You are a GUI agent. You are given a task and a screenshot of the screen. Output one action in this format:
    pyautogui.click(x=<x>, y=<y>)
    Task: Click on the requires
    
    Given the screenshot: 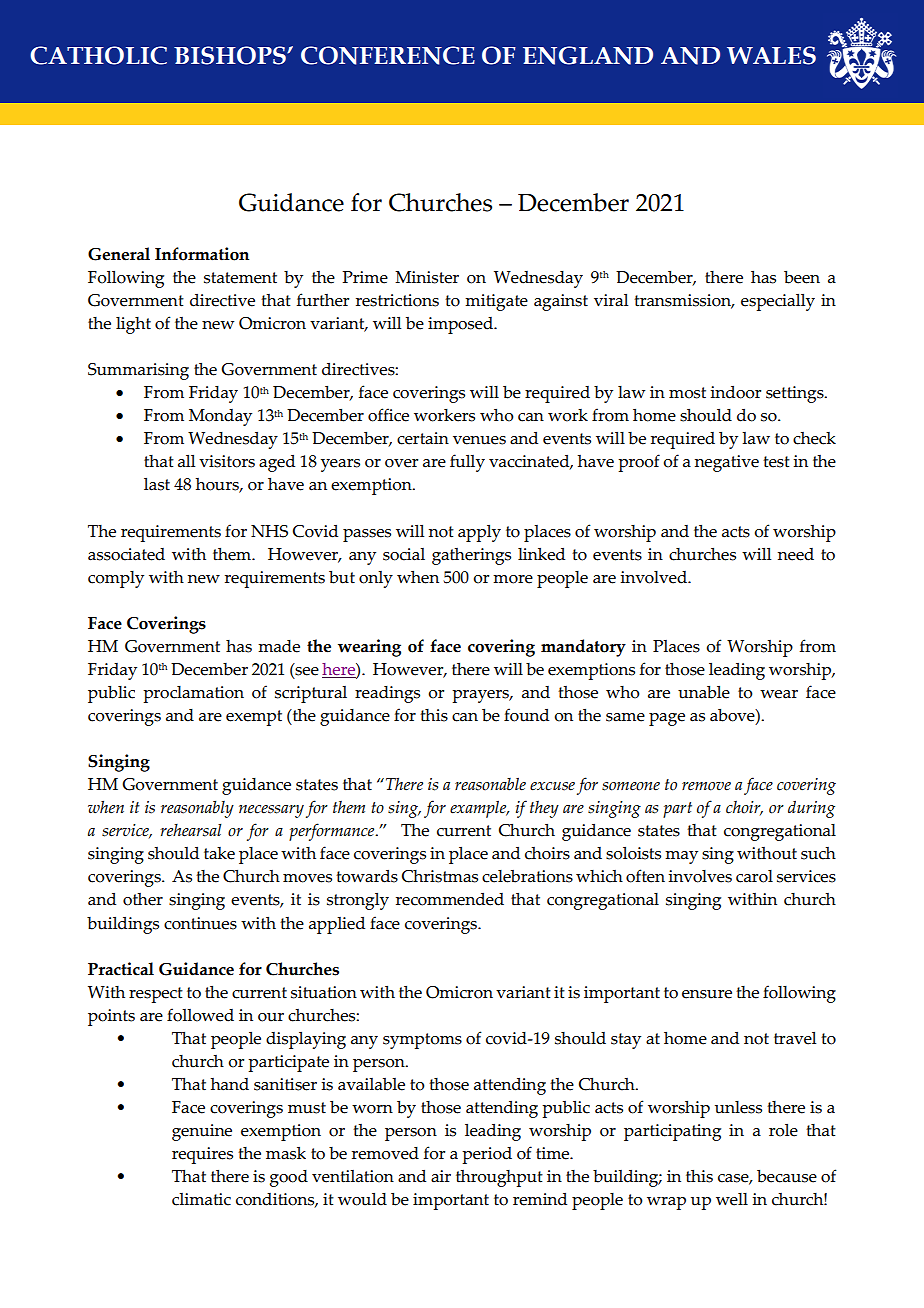 What is the action you would take?
    pyautogui.click(x=202, y=1155)
